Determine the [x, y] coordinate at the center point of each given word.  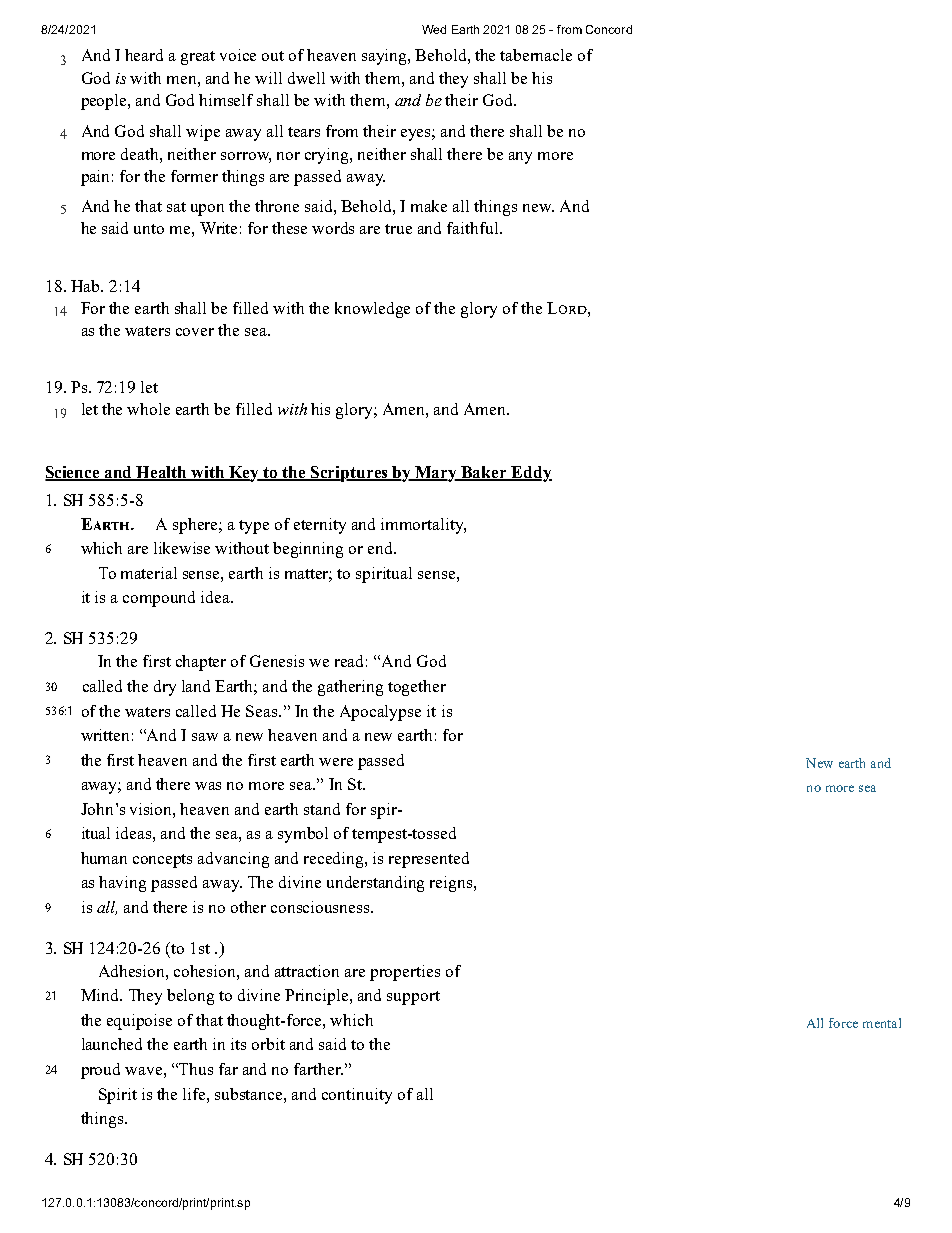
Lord [568, 308]
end [381, 548]
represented [429, 860]
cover [195, 332]
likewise [182, 548]
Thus [196, 1069]
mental [882, 1023]
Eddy [531, 474]
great [198, 58]
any [520, 158]
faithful [474, 228]
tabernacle [536, 55]
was [208, 786]
